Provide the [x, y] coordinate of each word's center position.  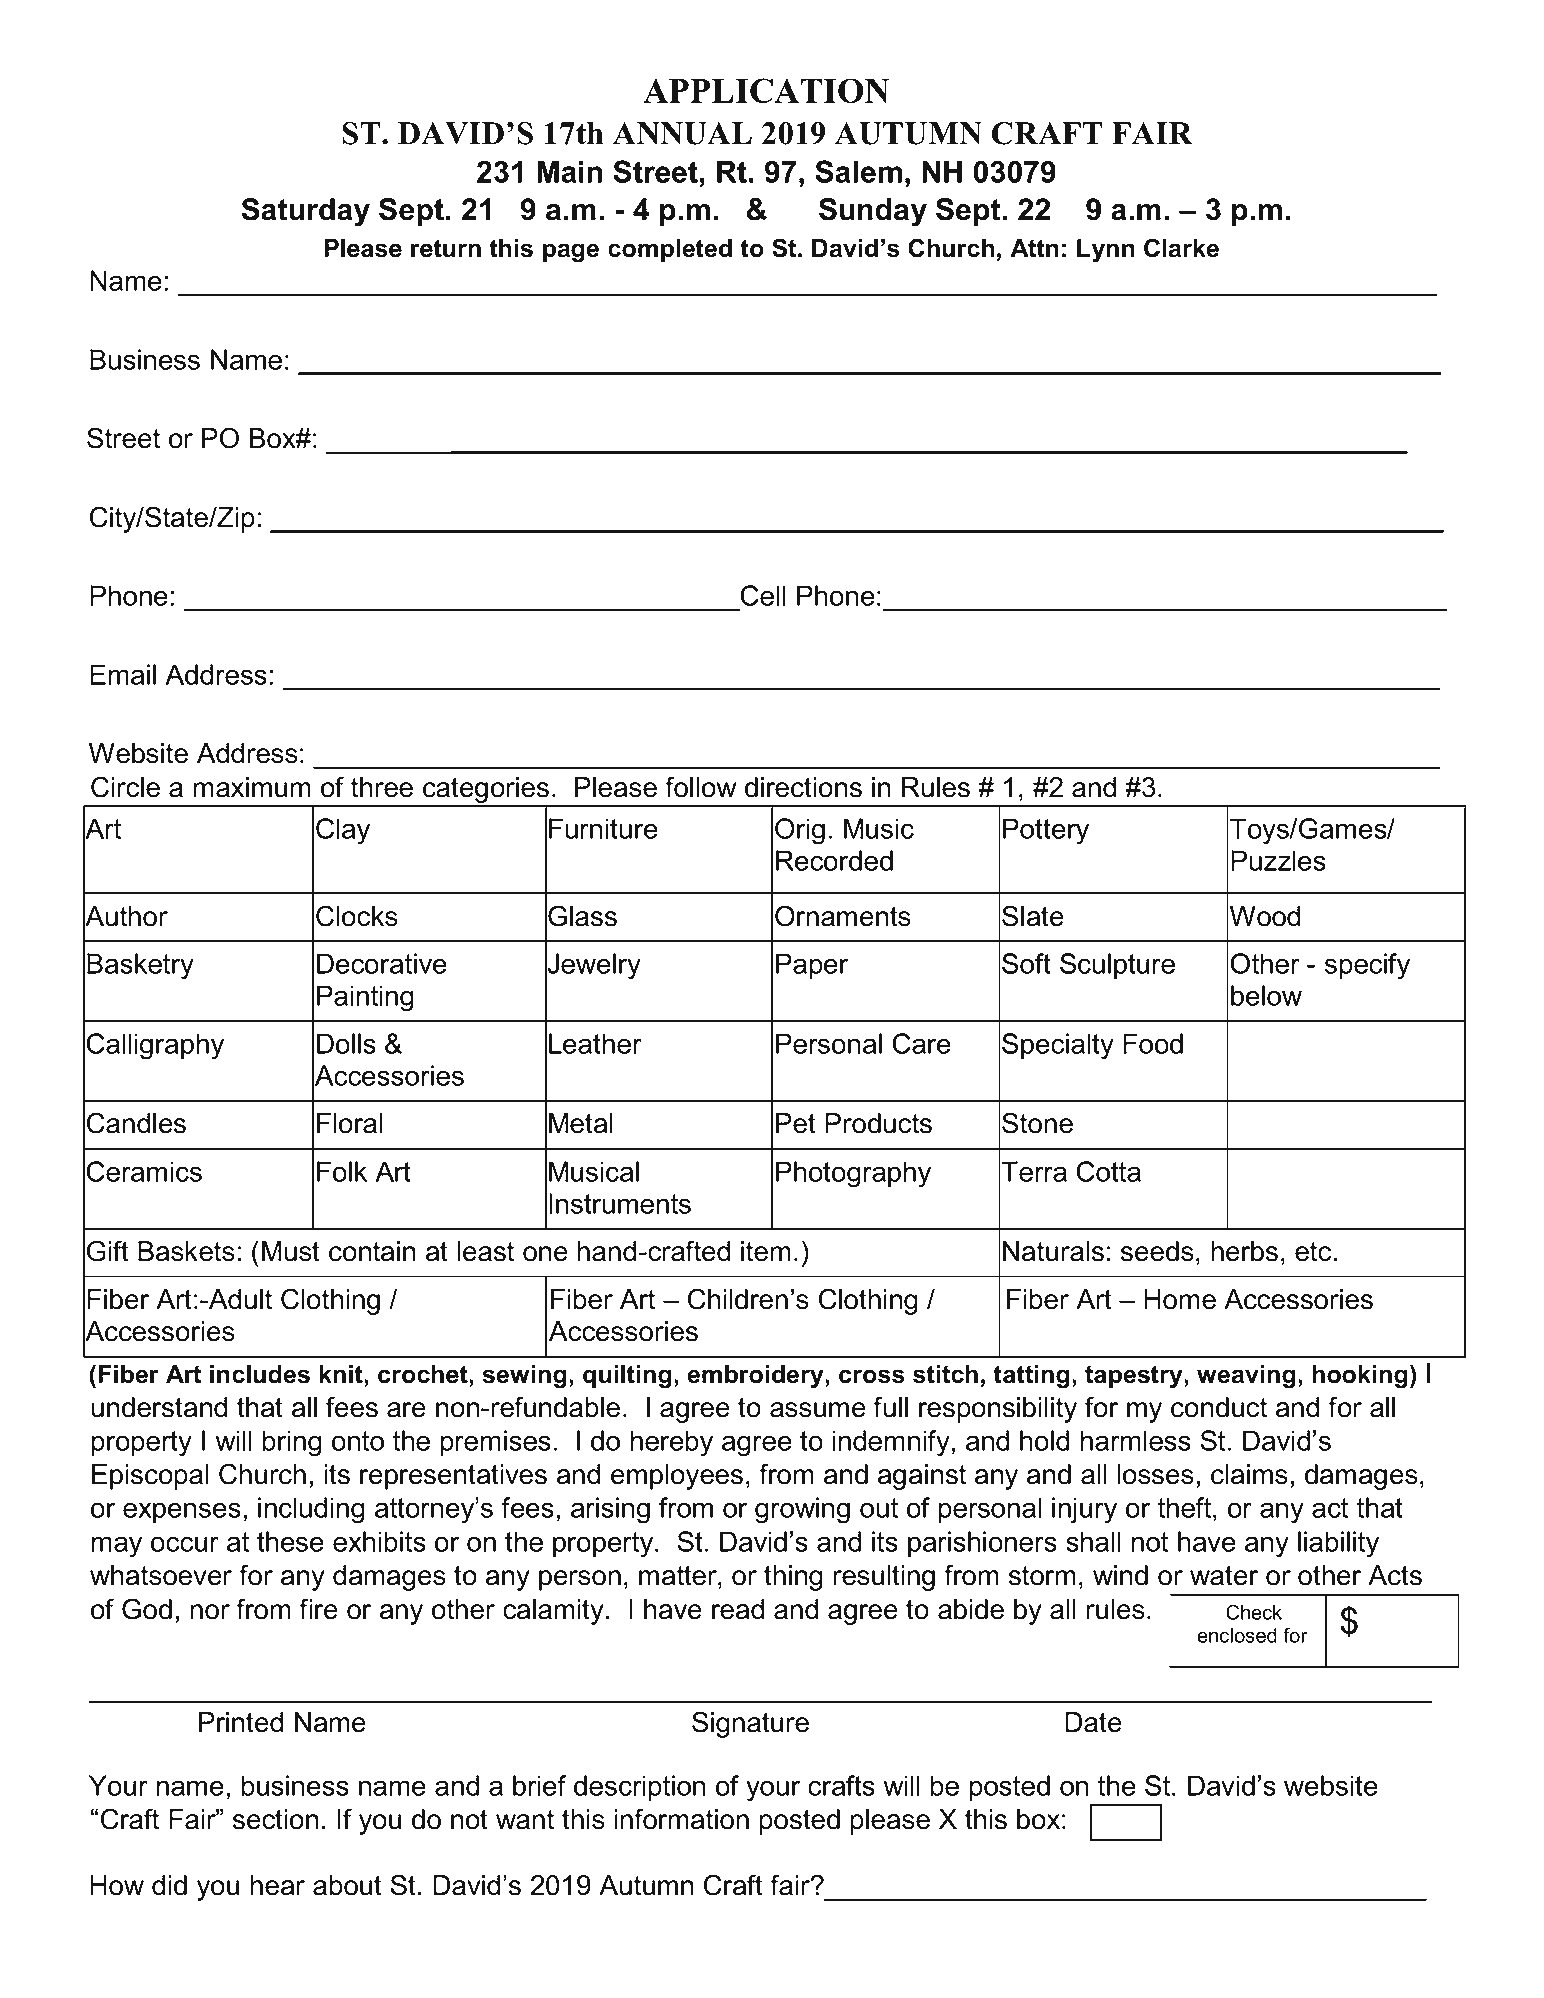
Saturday [305, 212]
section [275, 1819]
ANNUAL [682, 133]
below [1266, 995]
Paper [812, 966]
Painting [365, 998]
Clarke [1181, 248]
